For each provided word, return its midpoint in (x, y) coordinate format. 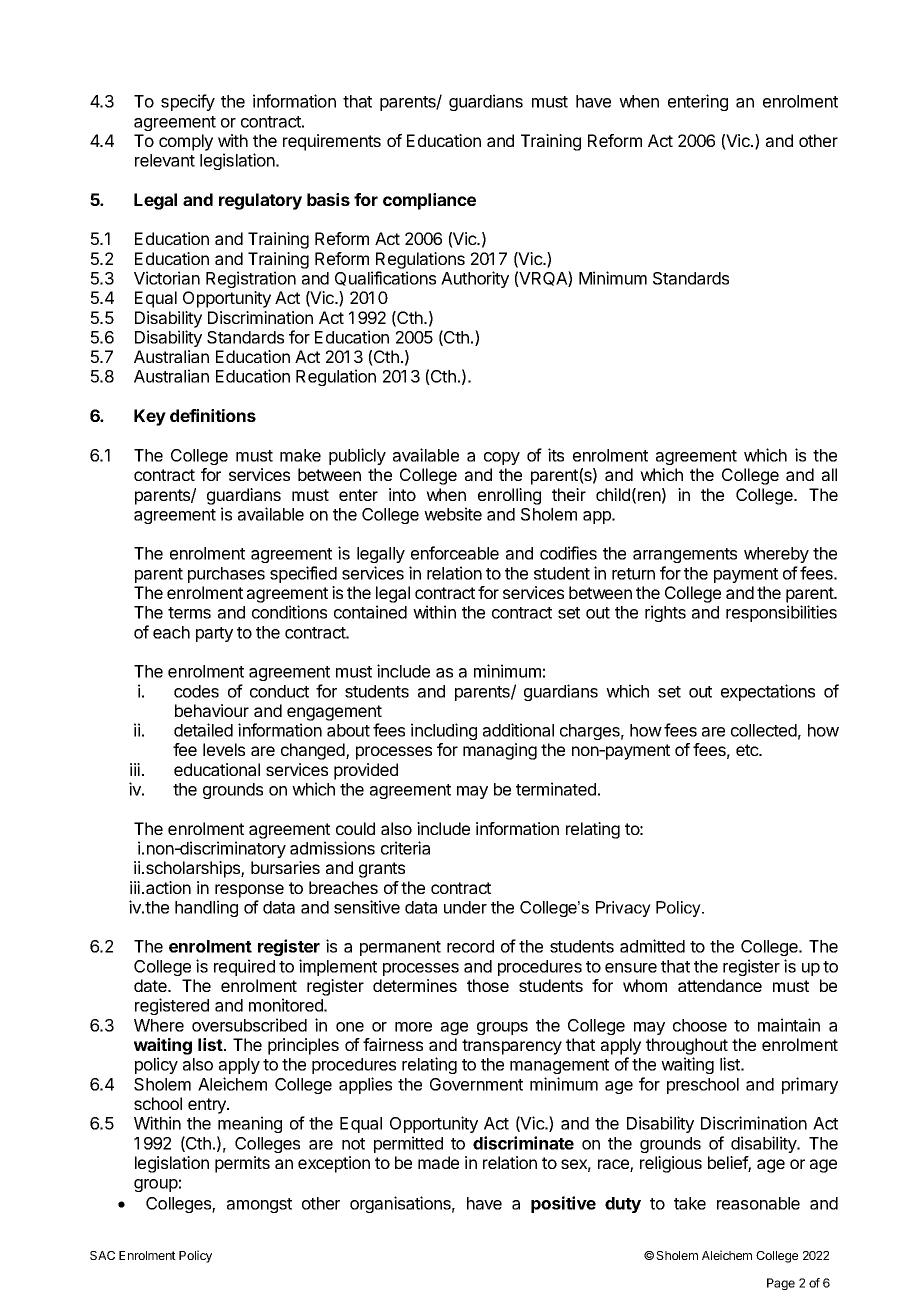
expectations (768, 692)
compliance (429, 201)
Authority (475, 279)
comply (186, 142)
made (438, 1162)
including (444, 731)
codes (196, 691)
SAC (102, 1255)
